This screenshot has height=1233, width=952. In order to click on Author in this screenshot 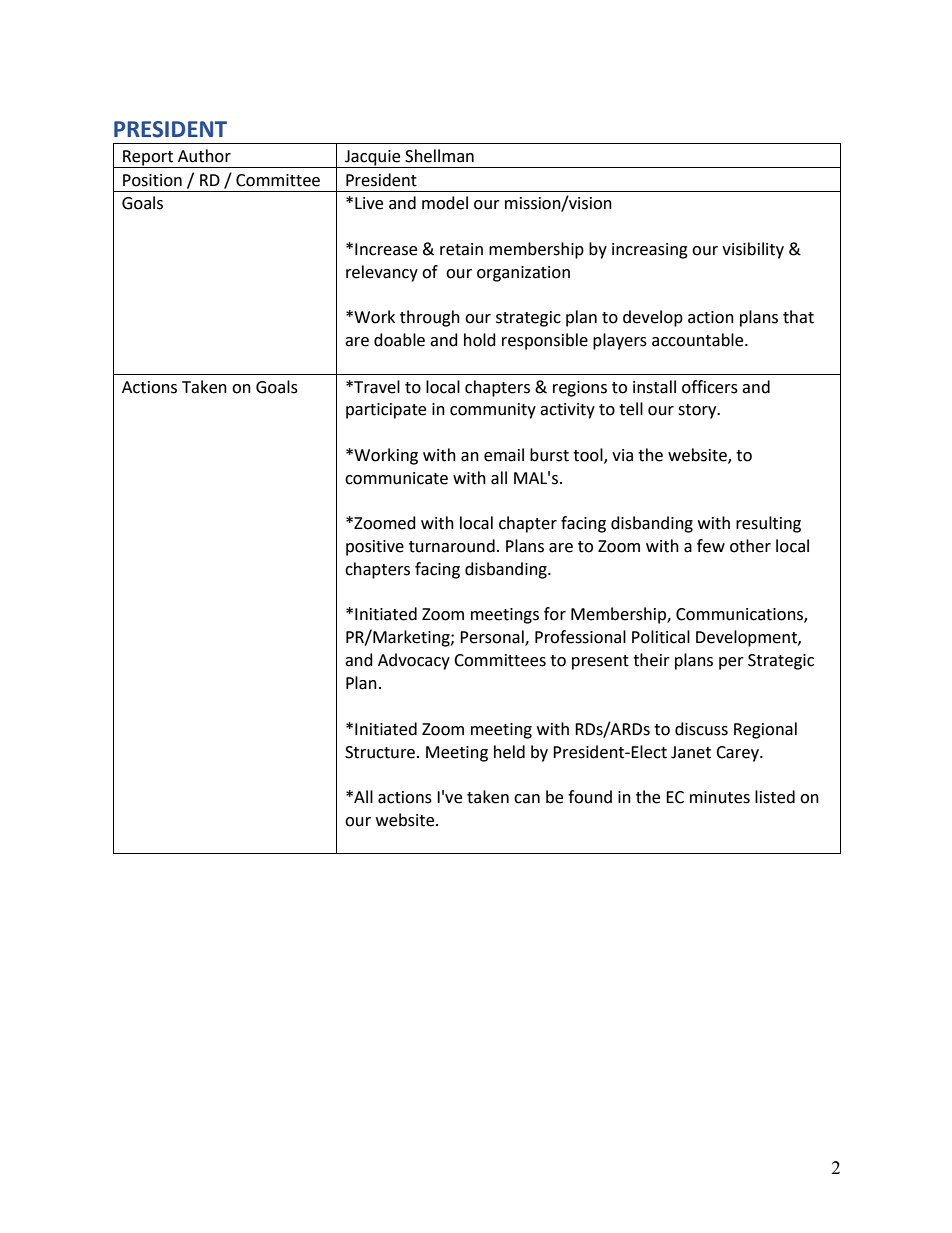, I will do `click(204, 156)`.
